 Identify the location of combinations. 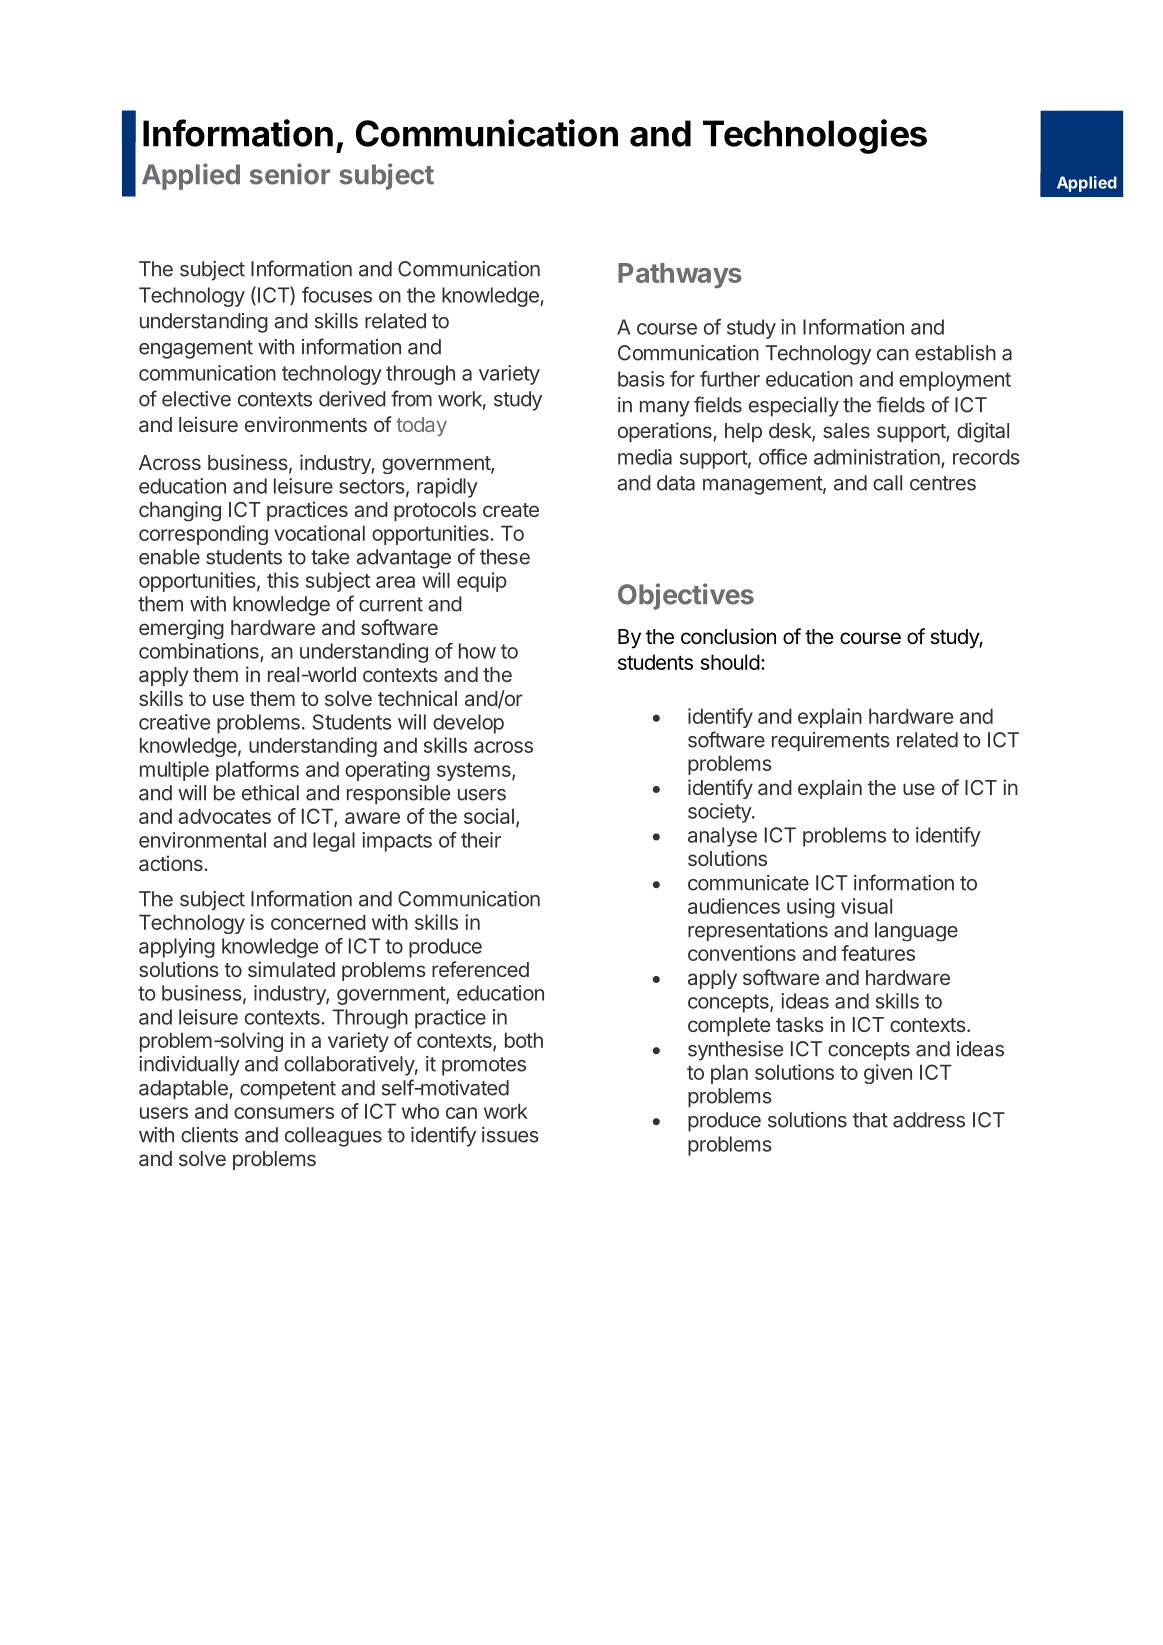
(199, 651).
